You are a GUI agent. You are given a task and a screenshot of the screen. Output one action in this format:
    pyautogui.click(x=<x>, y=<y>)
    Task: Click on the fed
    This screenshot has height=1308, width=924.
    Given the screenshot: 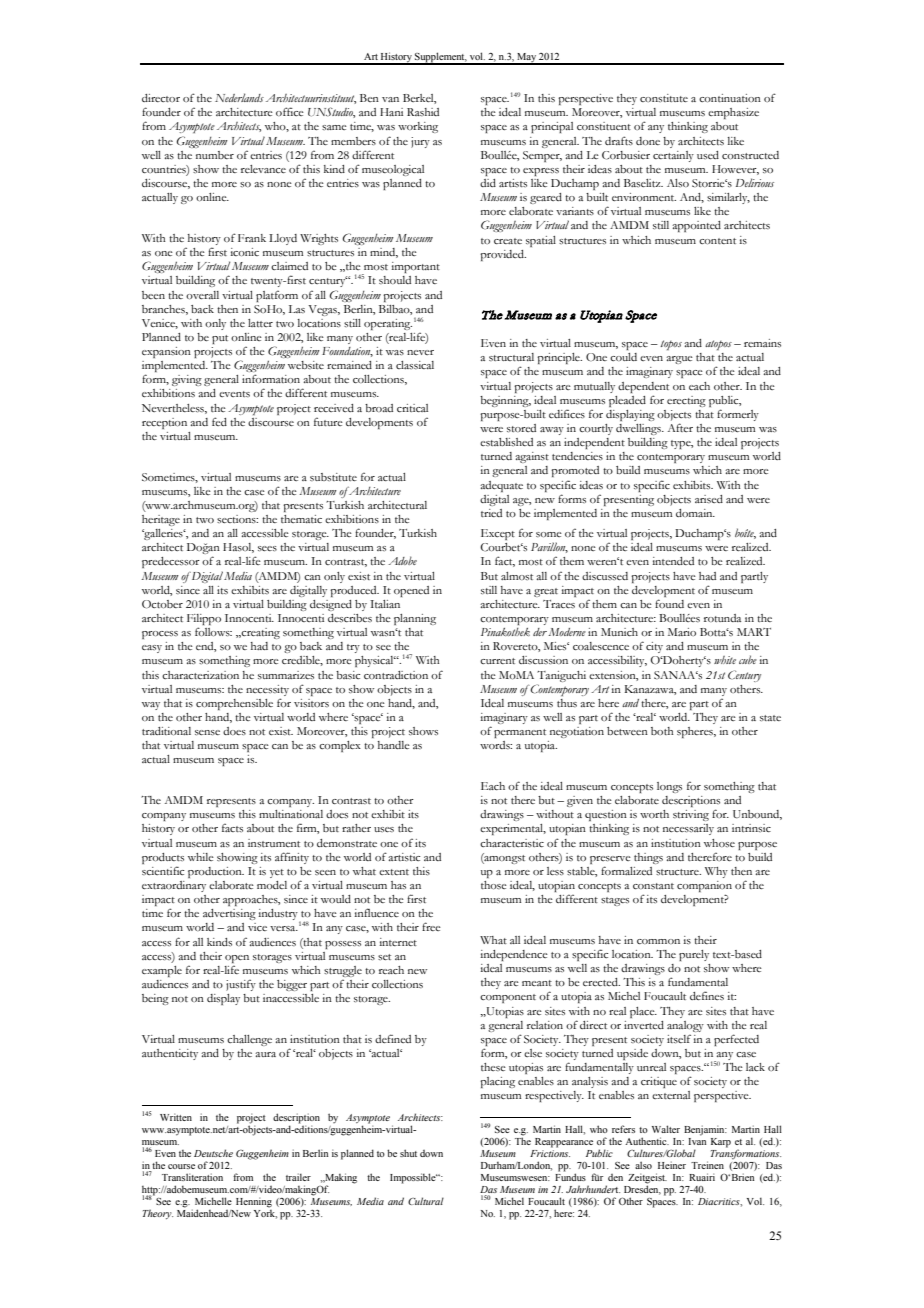 What is the action you would take?
    pyautogui.click(x=219, y=421)
